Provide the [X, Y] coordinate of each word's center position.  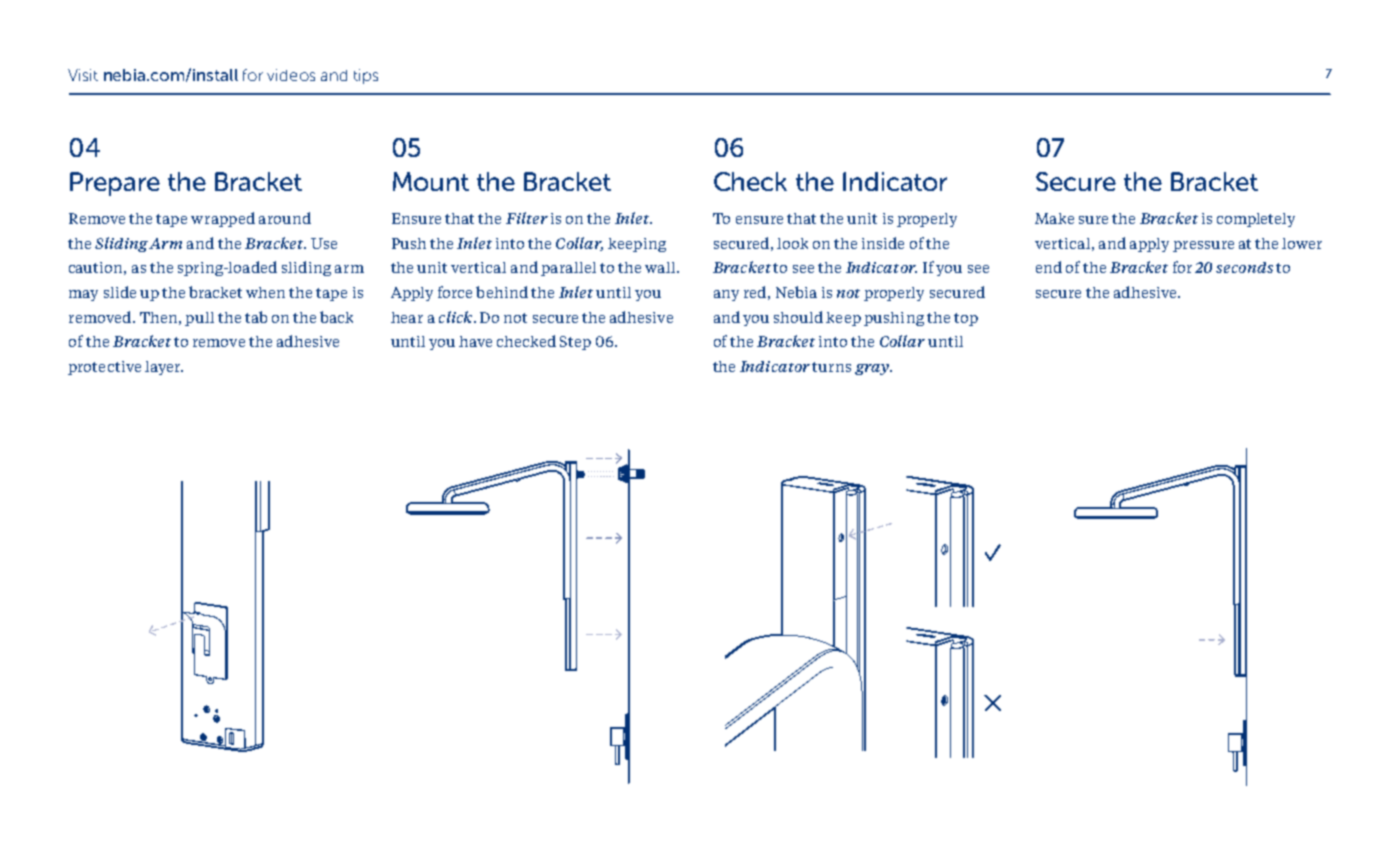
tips [366, 76]
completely [1256, 220]
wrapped [223, 219]
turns [831, 367]
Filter [527, 218]
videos [291, 75]
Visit [83, 75]
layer [164, 368]
